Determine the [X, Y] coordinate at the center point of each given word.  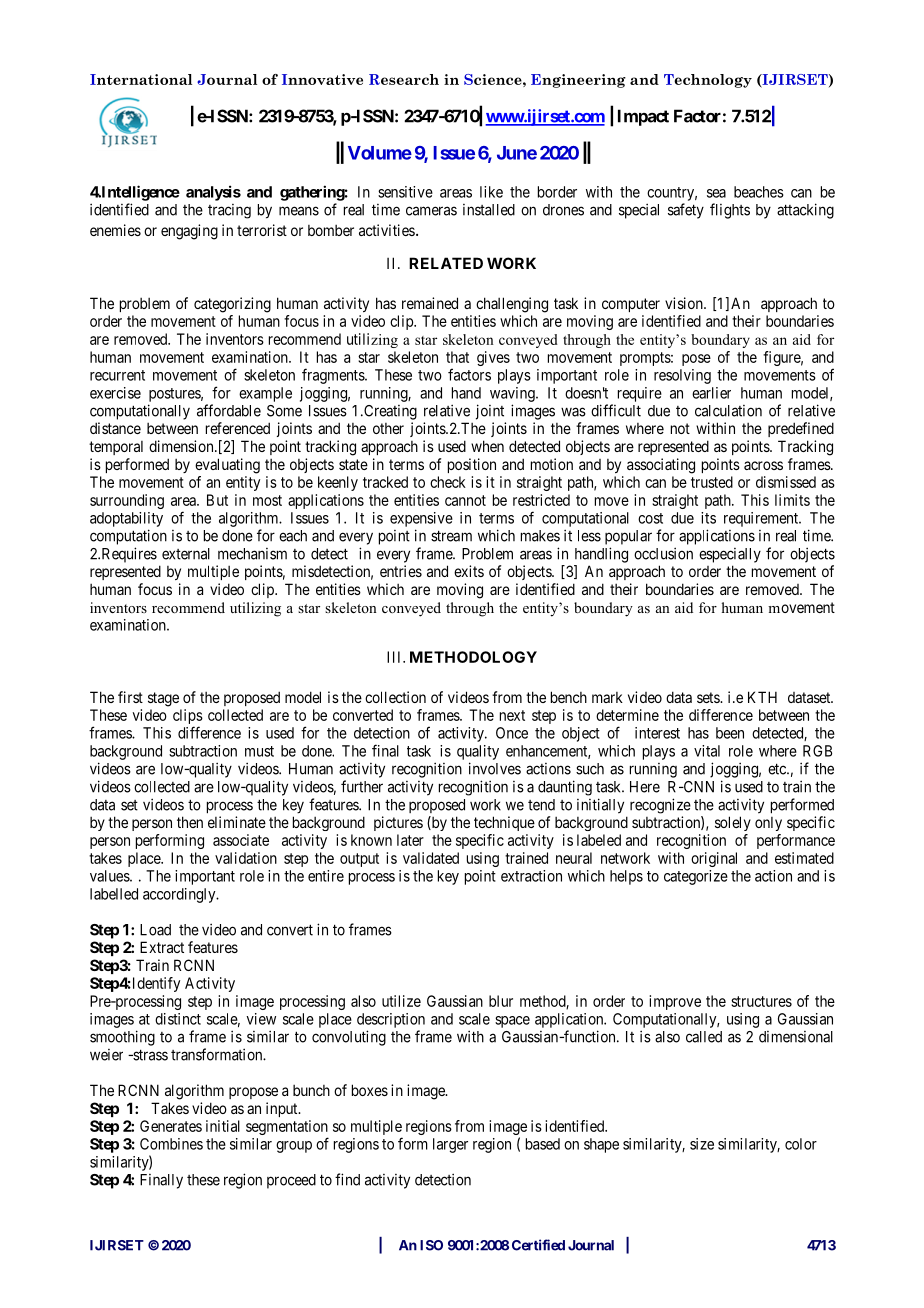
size [702, 1144]
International [141, 79]
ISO [431, 1245]
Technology [708, 81]
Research [404, 79]
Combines [171, 1144]
